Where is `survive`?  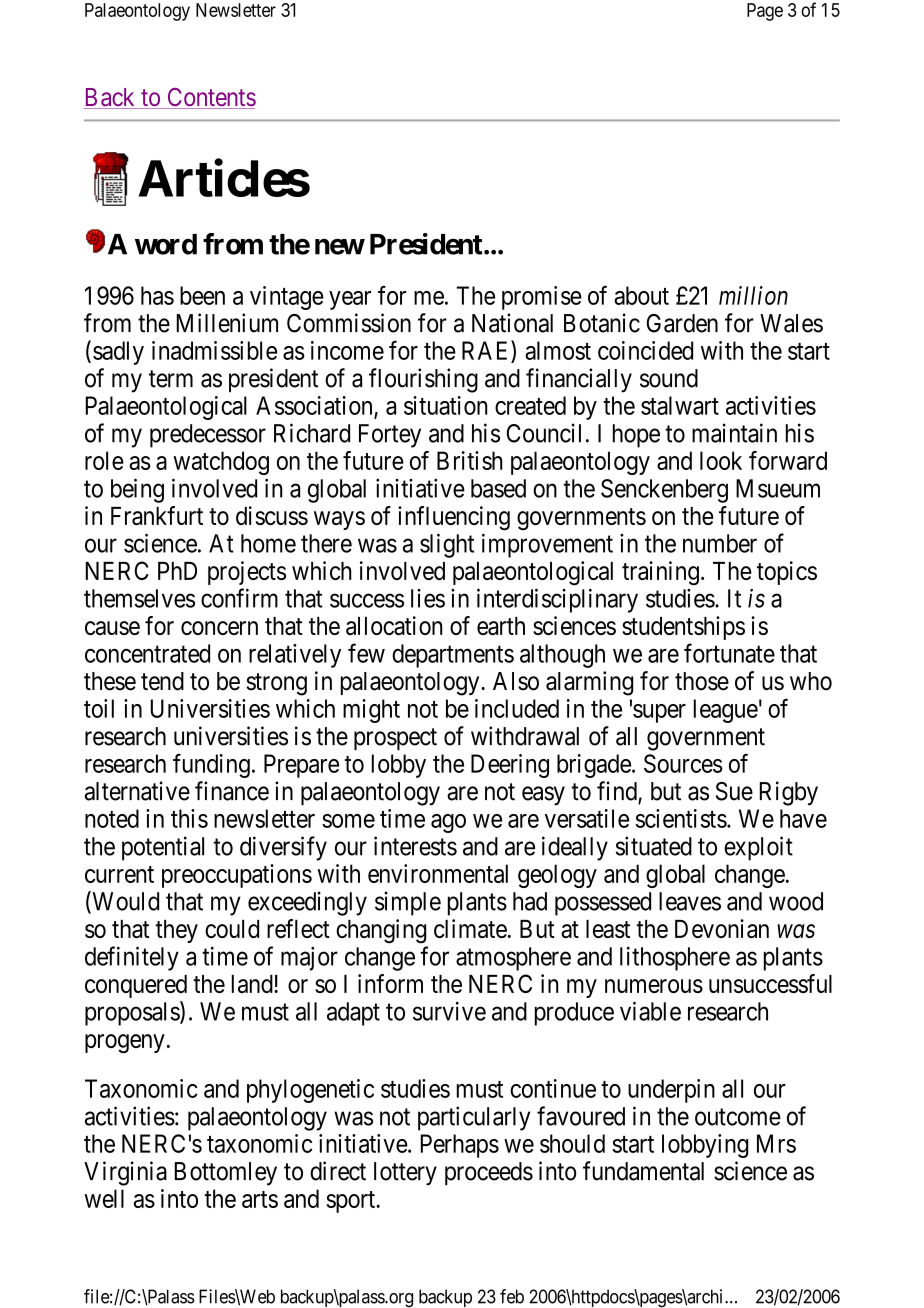
survive is located at coordinates (449, 1011).
